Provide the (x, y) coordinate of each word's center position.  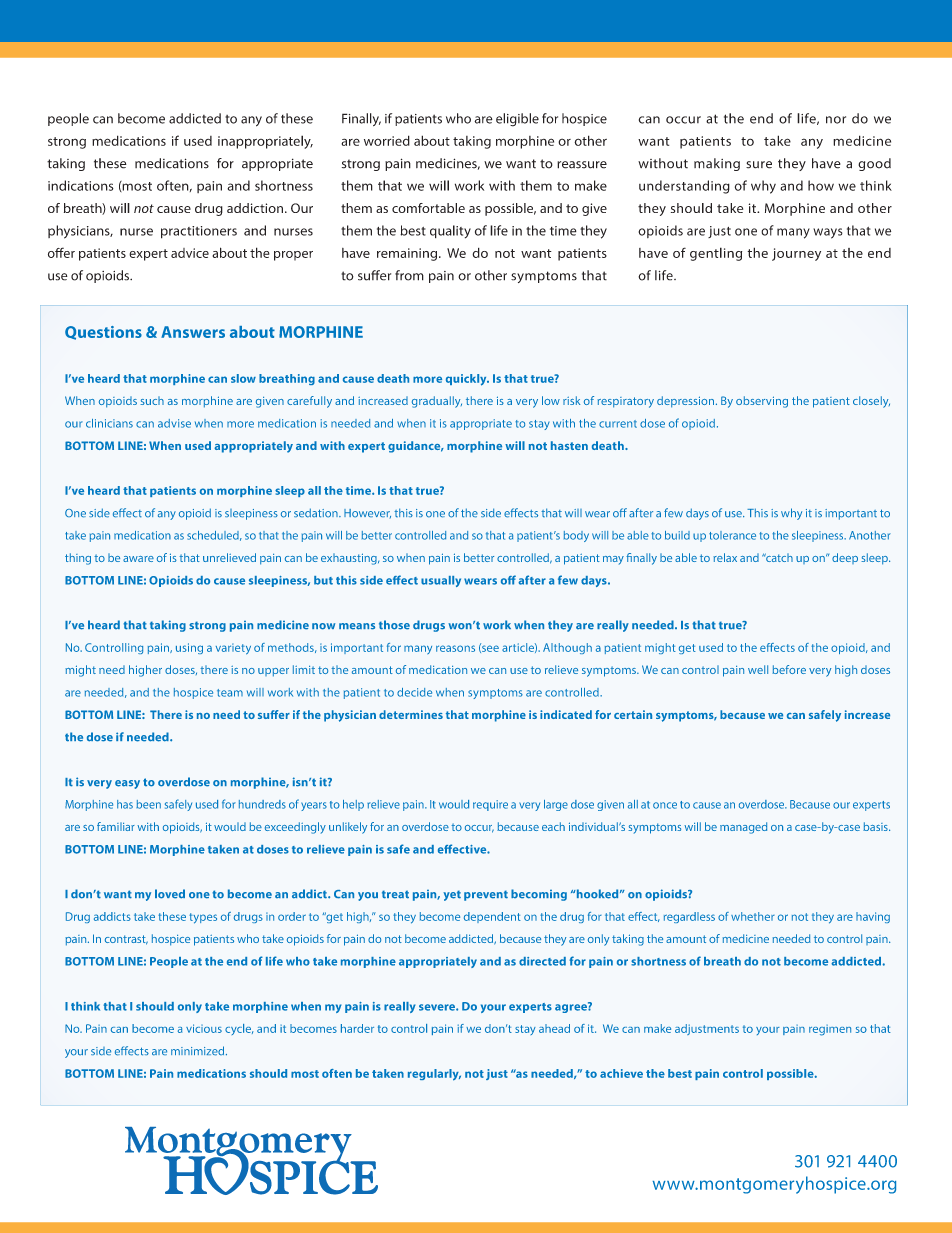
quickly (467, 380)
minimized (199, 1051)
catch (778, 557)
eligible (517, 120)
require (490, 805)
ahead (554, 1028)
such (152, 400)
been (148, 804)
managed (743, 828)
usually (441, 581)
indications (81, 185)
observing (762, 402)
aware (138, 559)
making (717, 164)
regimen (830, 1030)
